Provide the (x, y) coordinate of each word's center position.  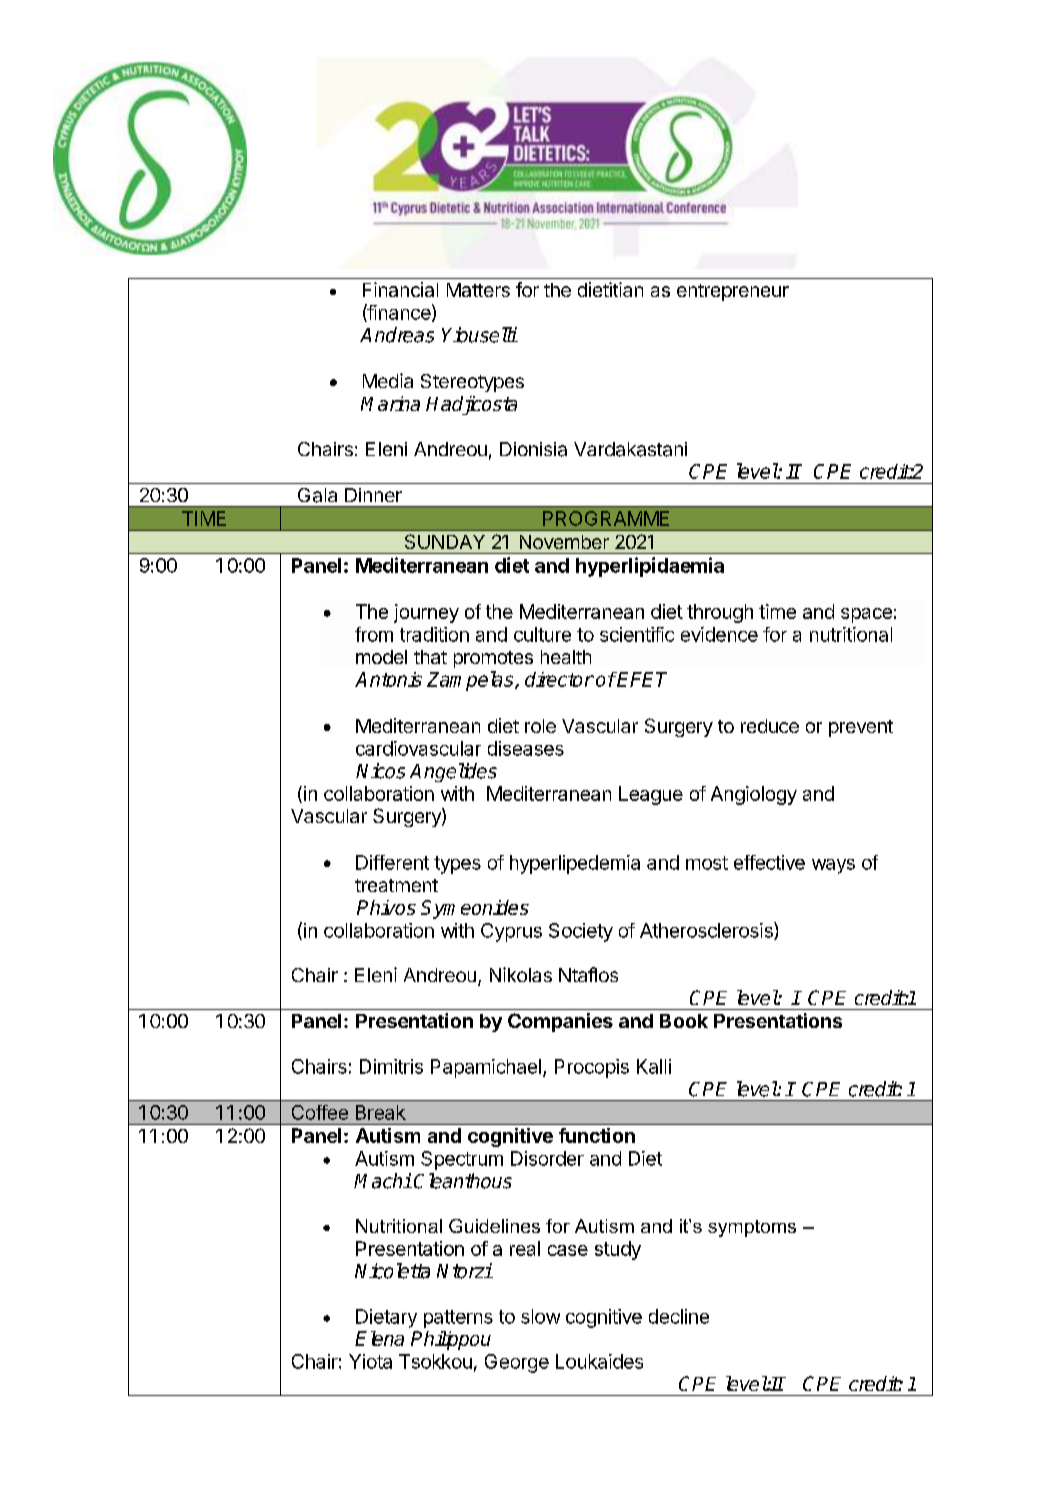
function (597, 1135)
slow (540, 1316)
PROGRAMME (606, 518)
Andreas (397, 335)
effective (769, 862)
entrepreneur (733, 292)
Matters (478, 290)
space (866, 615)
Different (392, 862)
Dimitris (391, 1066)
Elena (379, 1338)
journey (426, 613)
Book (684, 1021)
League (651, 795)
